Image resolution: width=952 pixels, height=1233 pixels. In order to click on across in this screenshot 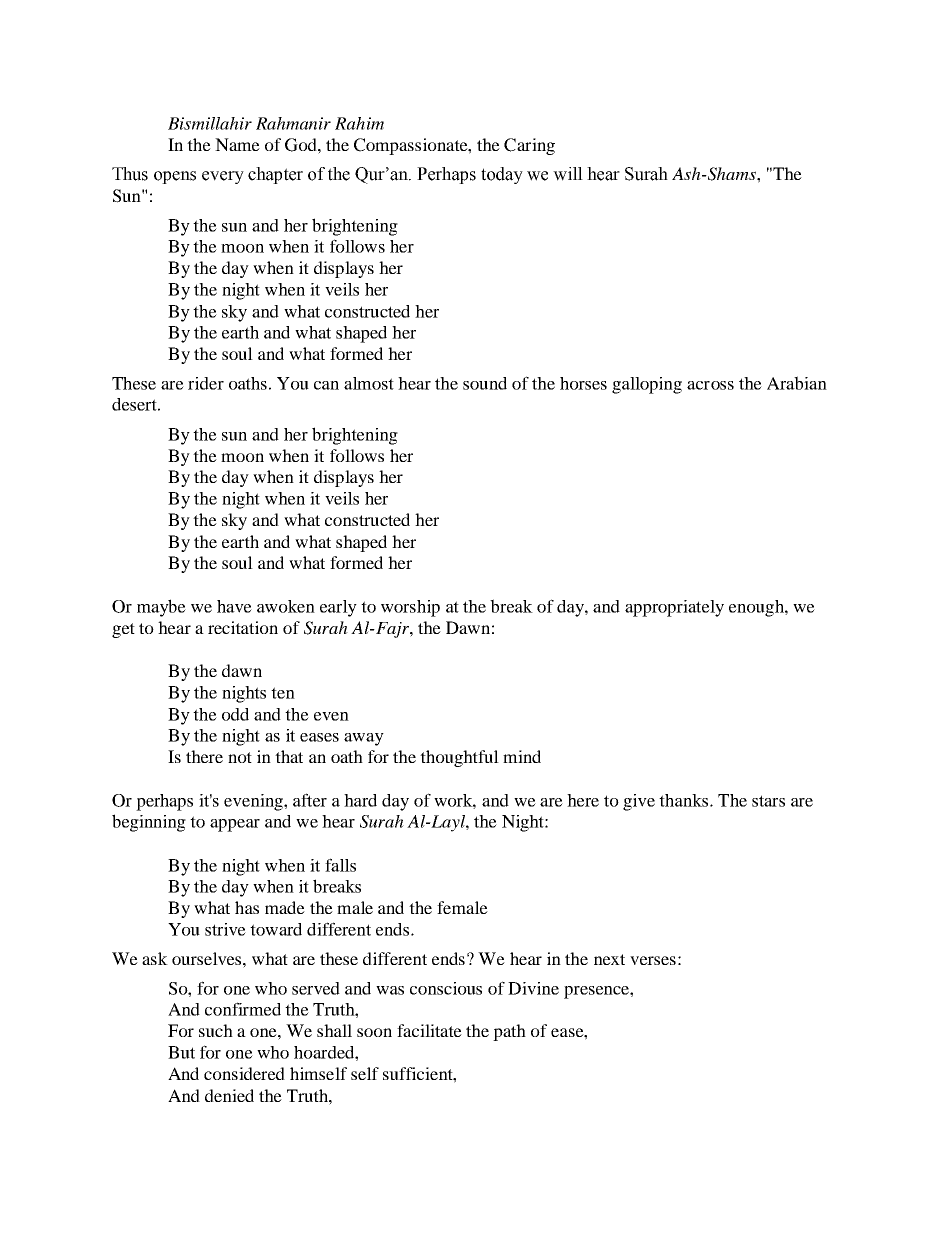, I will do `click(710, 385)`.
